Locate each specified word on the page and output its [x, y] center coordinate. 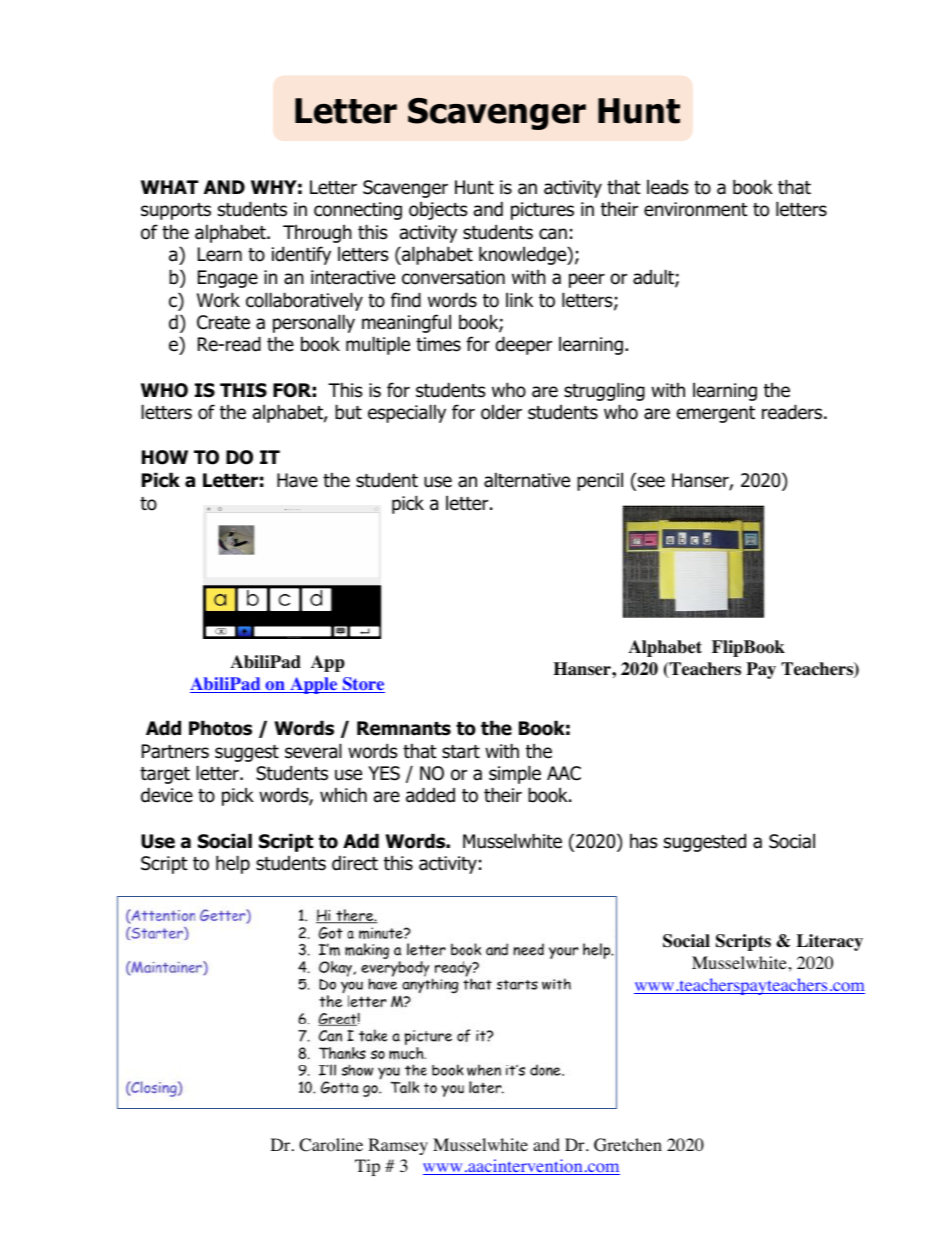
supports [176, 211]
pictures [542, 211]
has [643, 841]
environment [696, 209]
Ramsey [398, 1146]
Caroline [331, 1145]
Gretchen [628, 1145]
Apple [314, 685]
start [461, 752]
